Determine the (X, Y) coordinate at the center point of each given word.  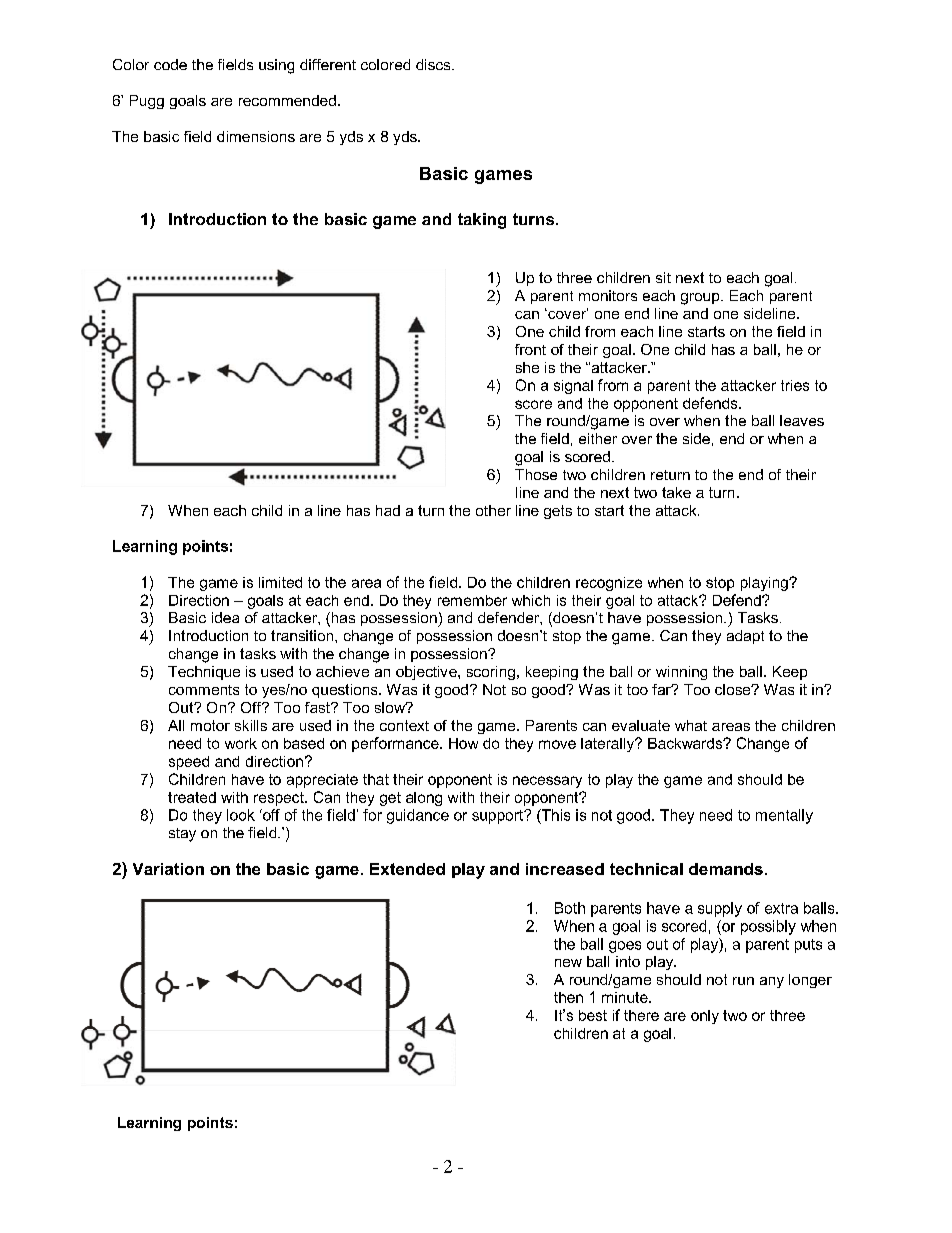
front (530, 349)
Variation (168, 869)
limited (280, 582)
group (701, 299)
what (691, 725)
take (676, 492)
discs (434, 64)
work (241, 743)
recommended (287, 100)
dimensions (256, 136)
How (463, 743)
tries (795, 385)
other (493, 510)
